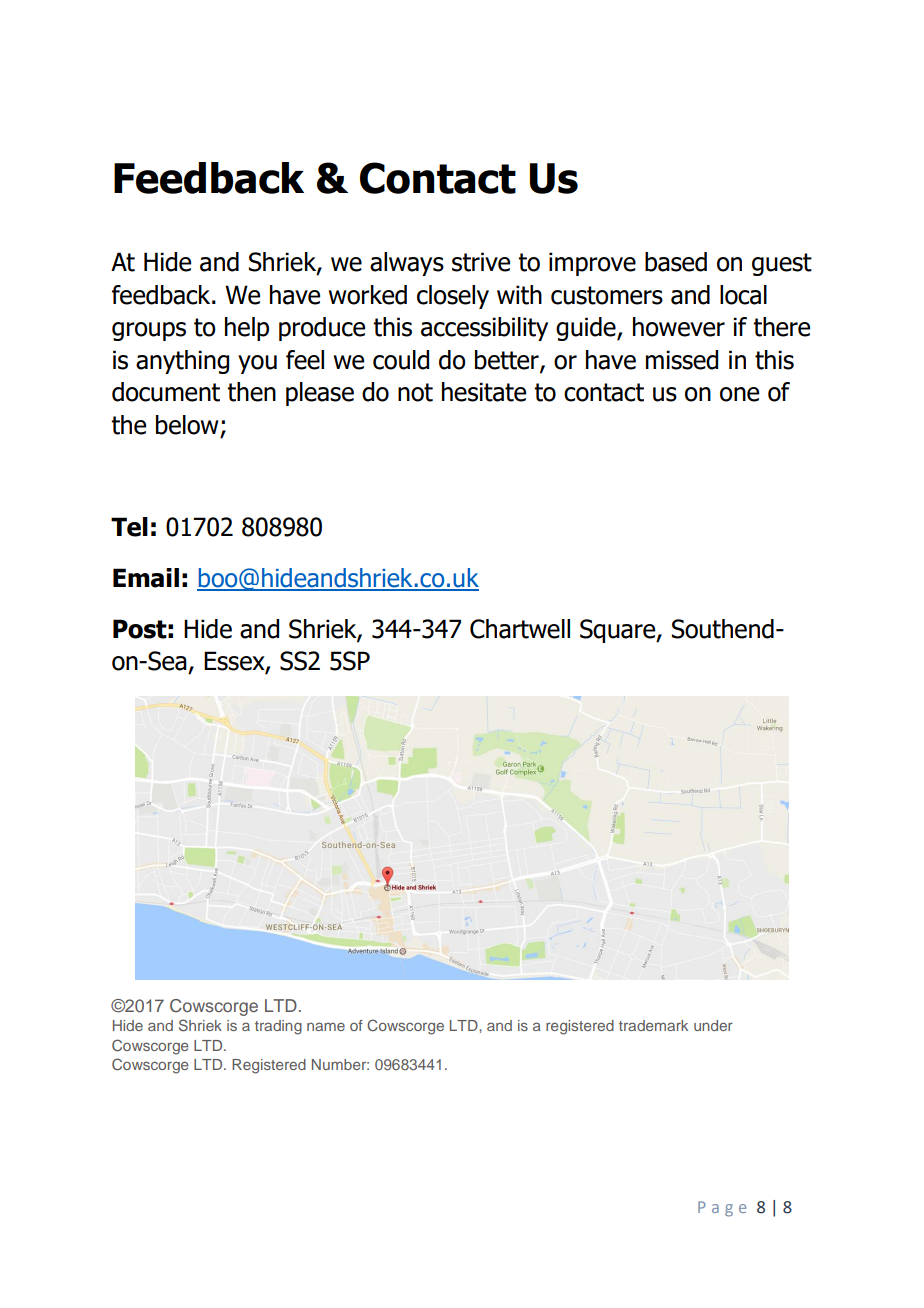 The image size is (924, 1308). What do you see at coordinates (743, 295) in the screenshot?
I see `local` at bounding box center [743, 295].
